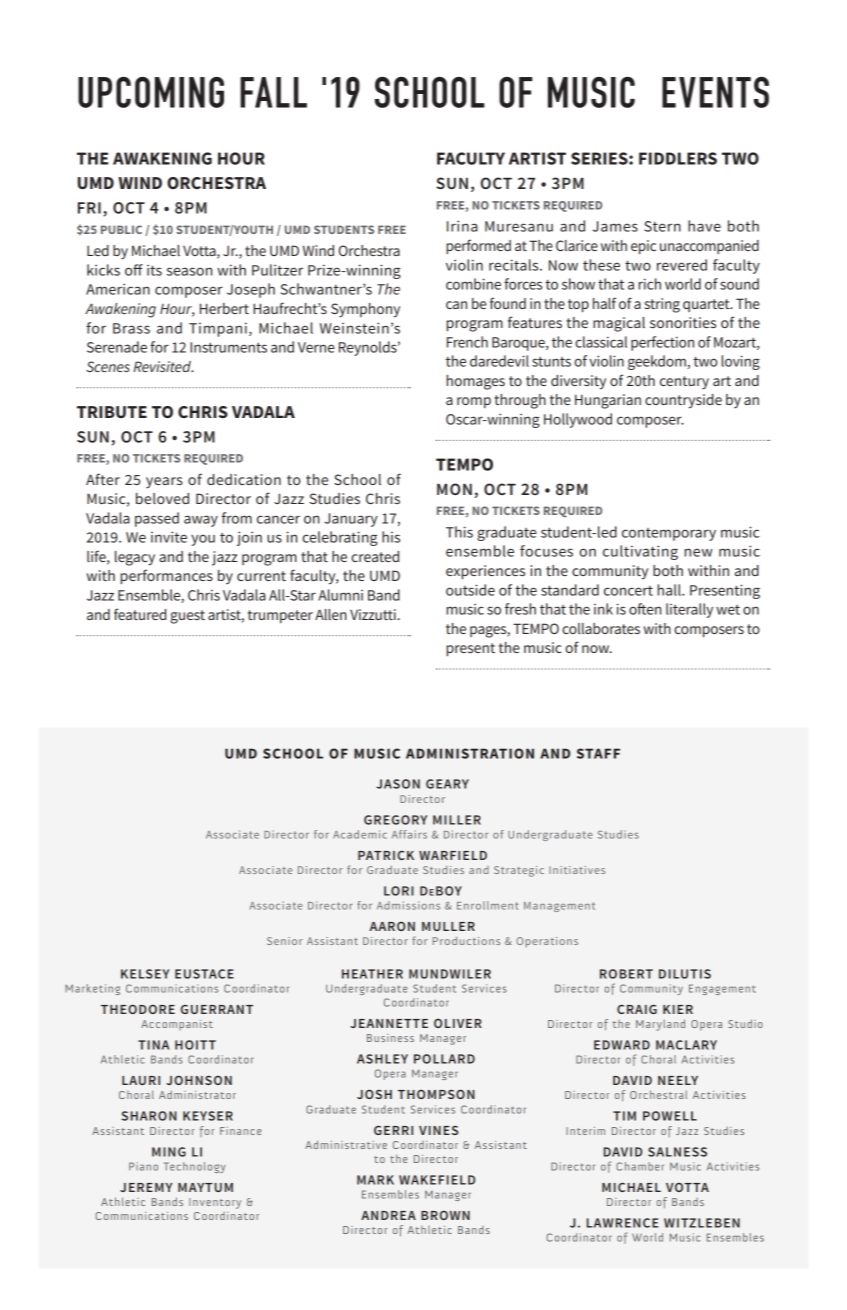 The width and height of the screenshot is (847, 1310). What do you see at coordinates (689, 610) in the screenshot?
I see `literally` at bounding box center [689, 610].
